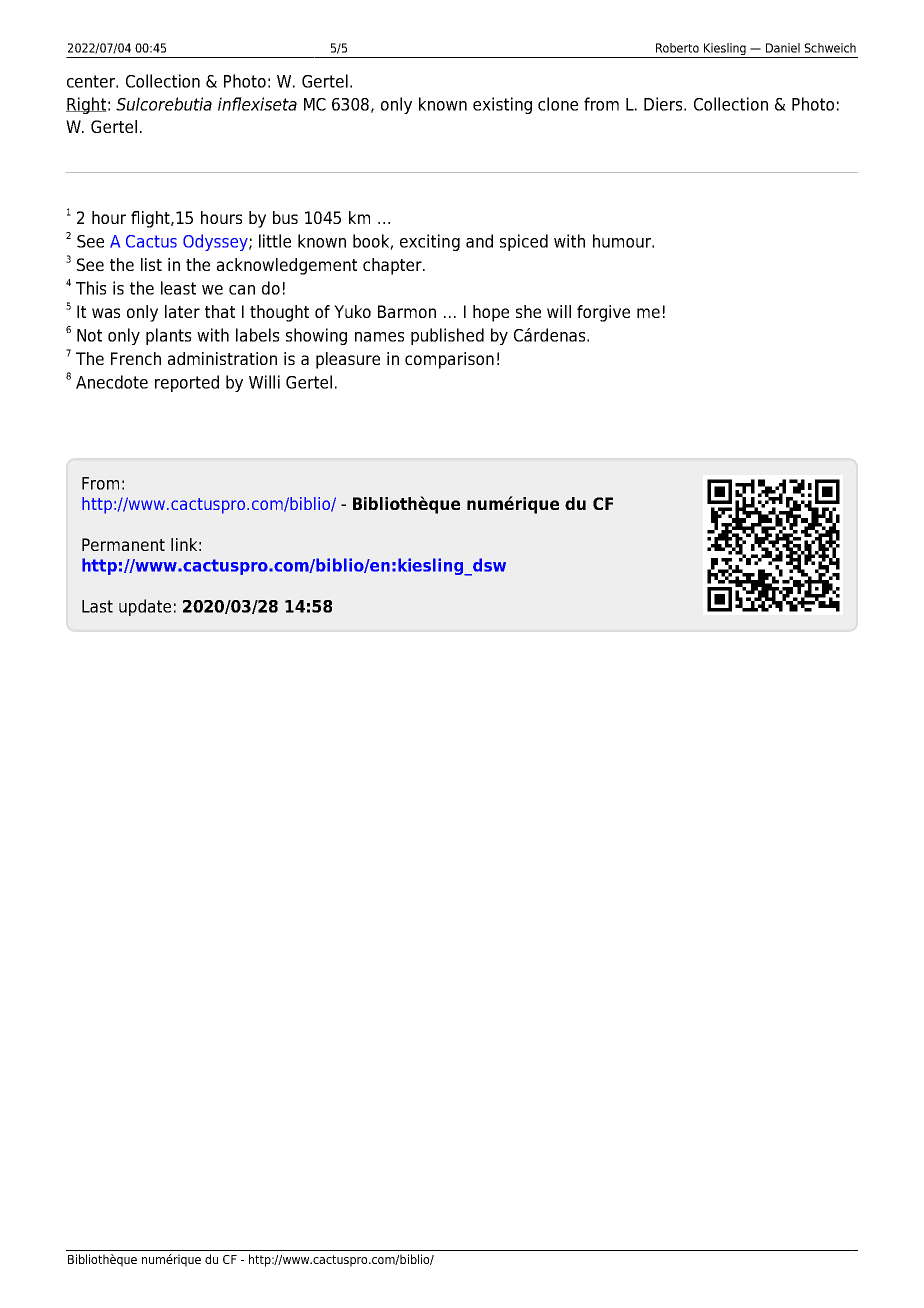  What do you see at coordinates (449, 360) in the page?
I see `comparison` at bounding box center [449, 360].
